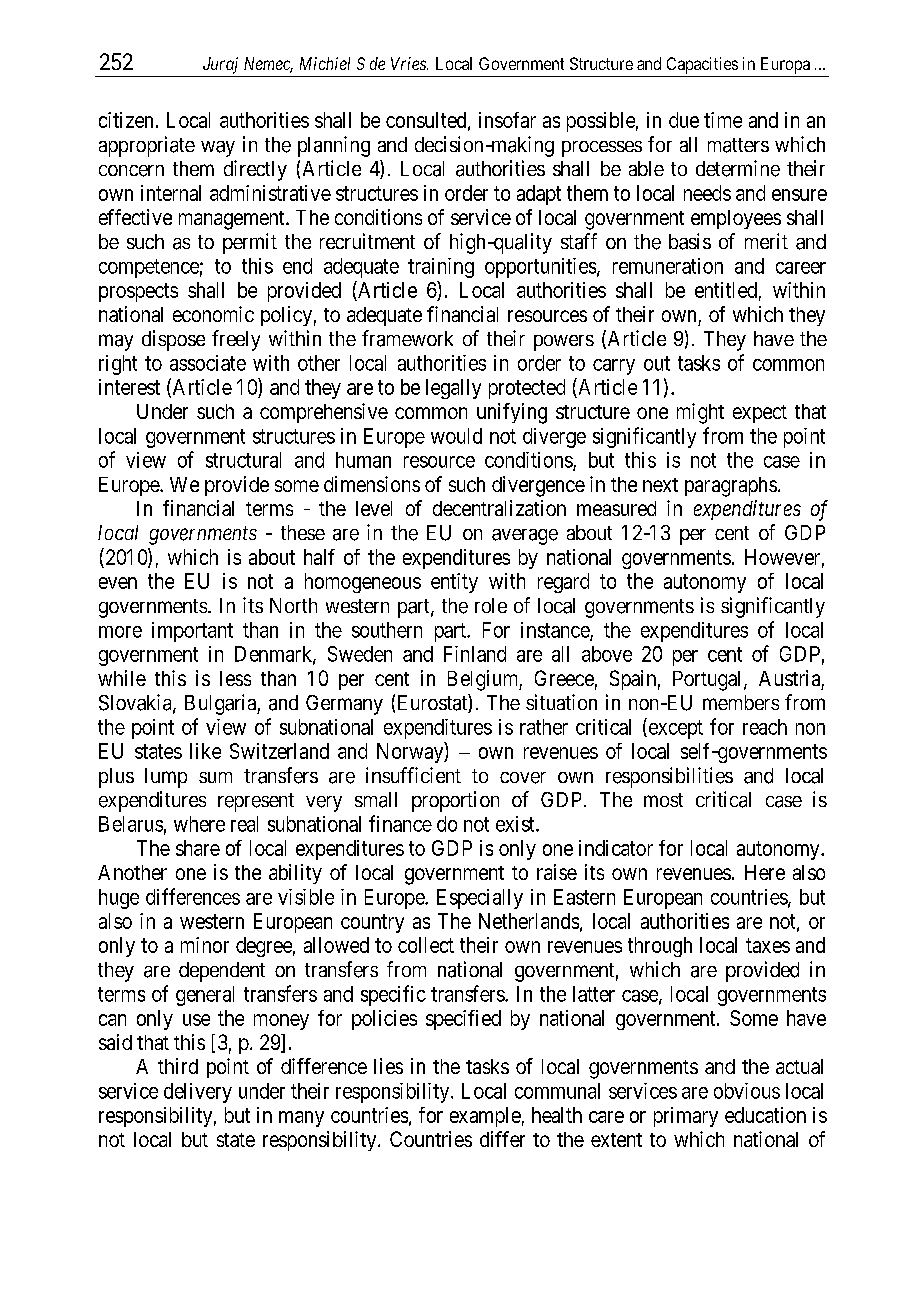 This document has width=924, height=1305. Describe the element at coordinates (454, 583) in the document. I see `entity` at that location.
